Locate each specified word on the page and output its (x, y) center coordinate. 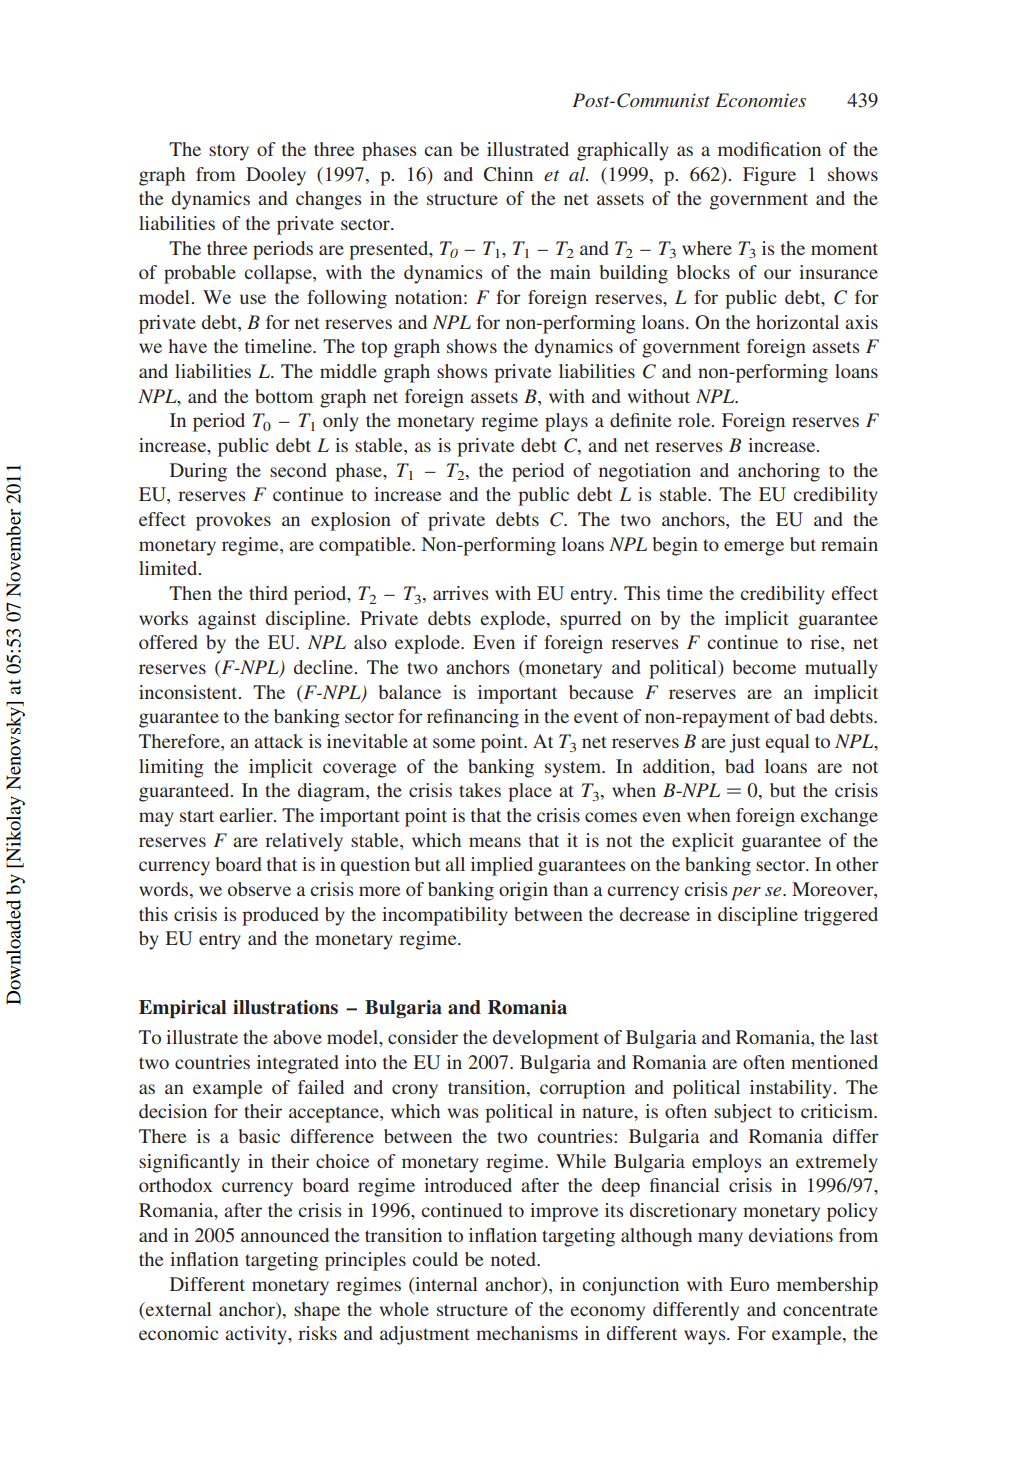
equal (787, 743)
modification (769, 149)
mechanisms (527, 1333)
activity (257, 1335)
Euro (749, 1284)
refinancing (473, 718)
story (229, 152)
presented (390, 250)
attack (278, 741)
